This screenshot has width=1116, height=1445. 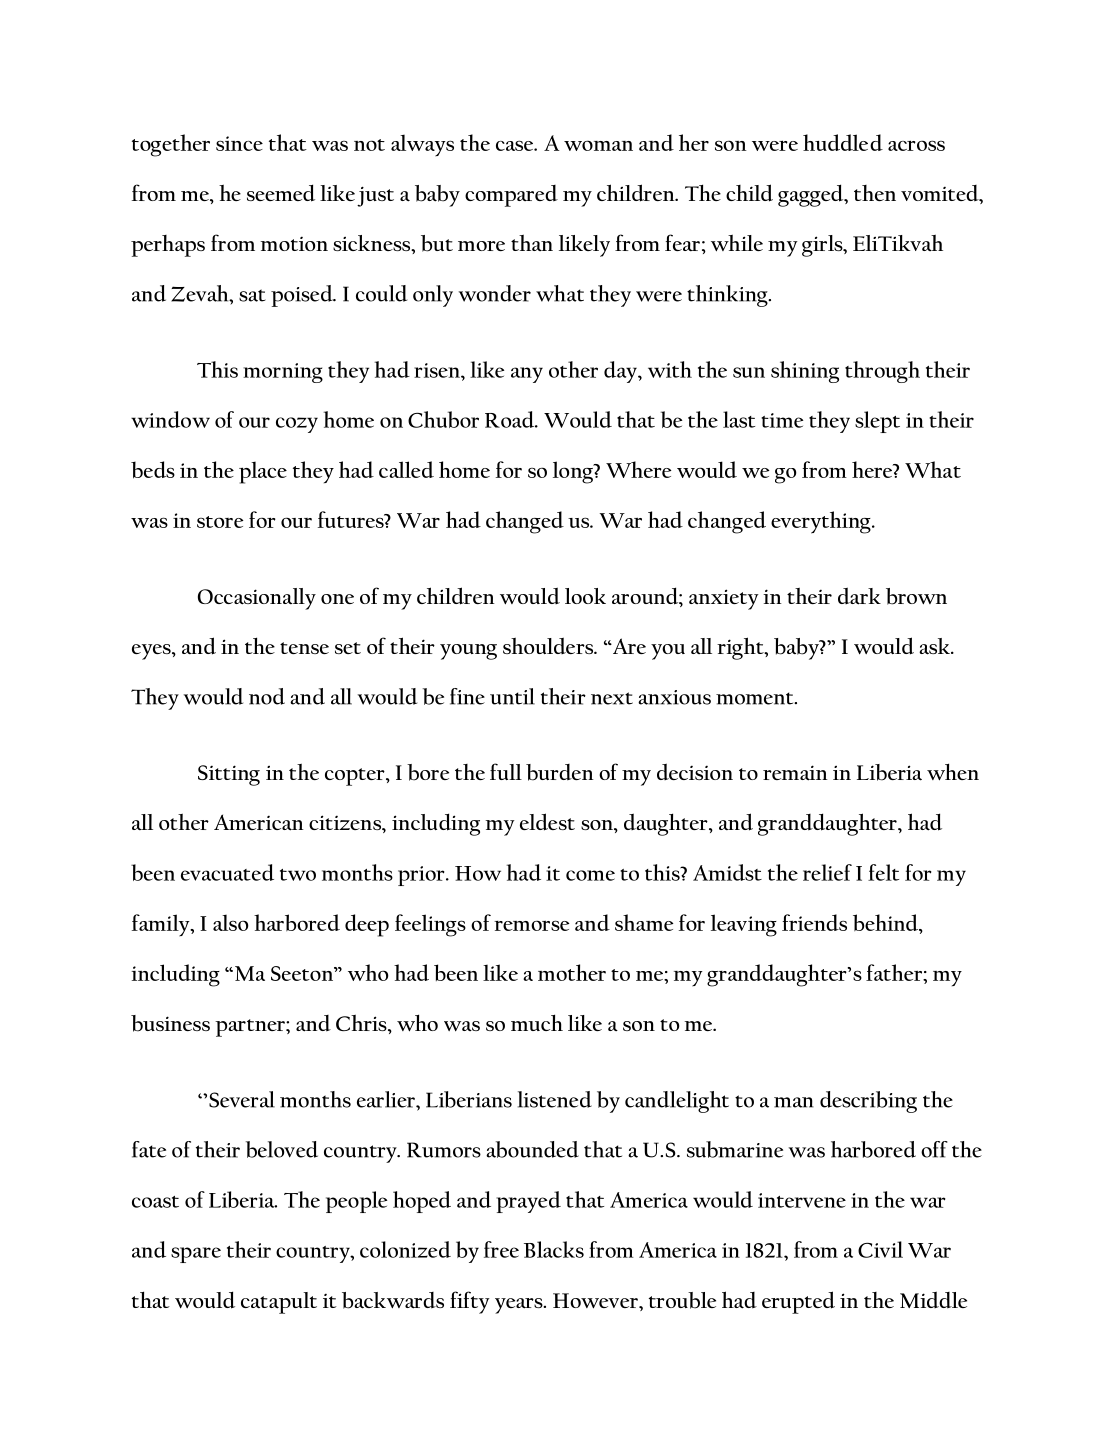 What do you see at coordinates (196, 1255) in the screenshot?
I see `spare` at bounding box center [196, 1255].
